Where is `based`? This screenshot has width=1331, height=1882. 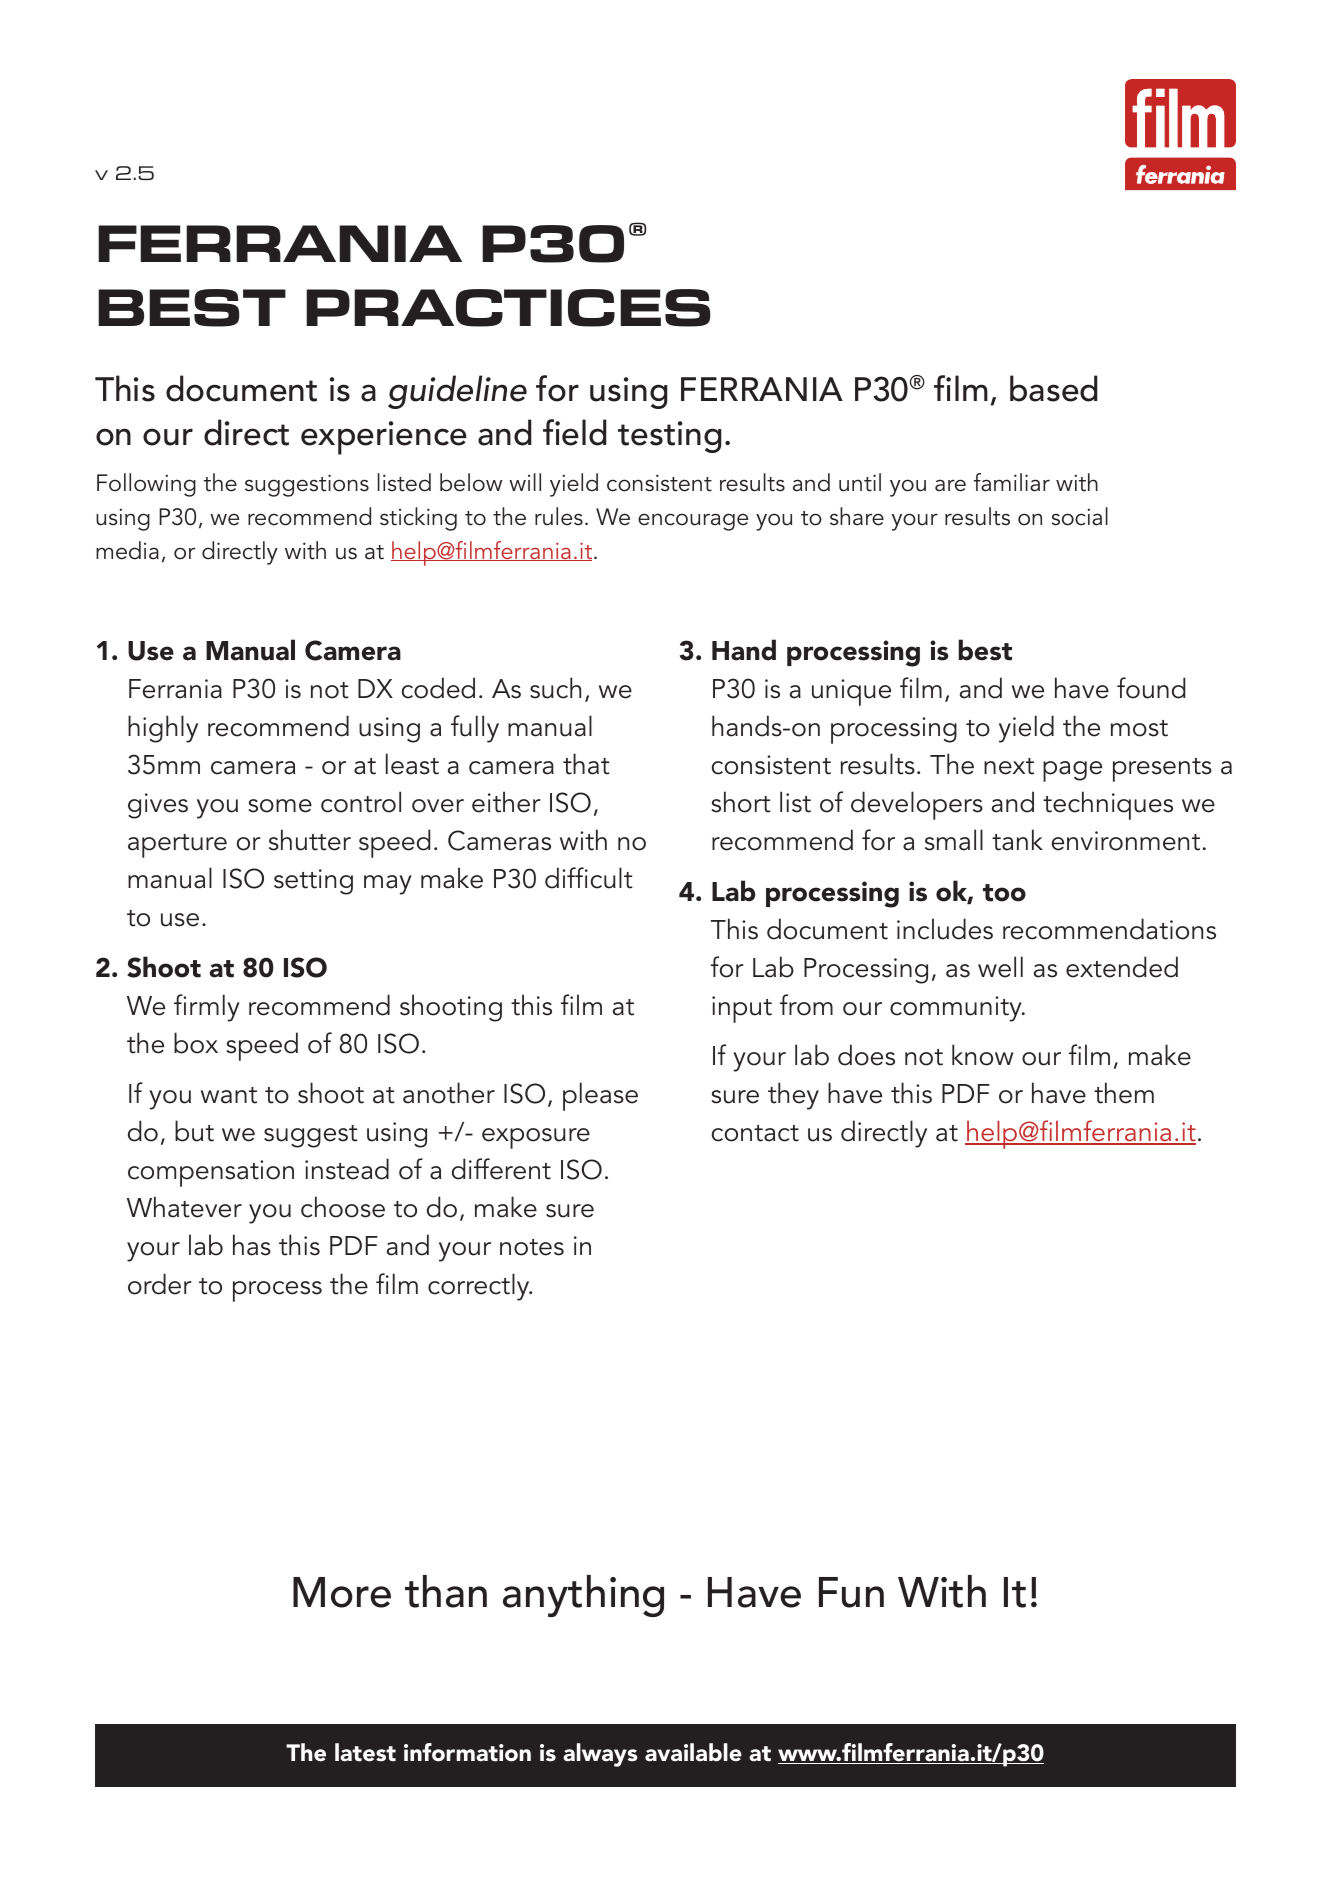 based is located at coordinates (1054, 388).
